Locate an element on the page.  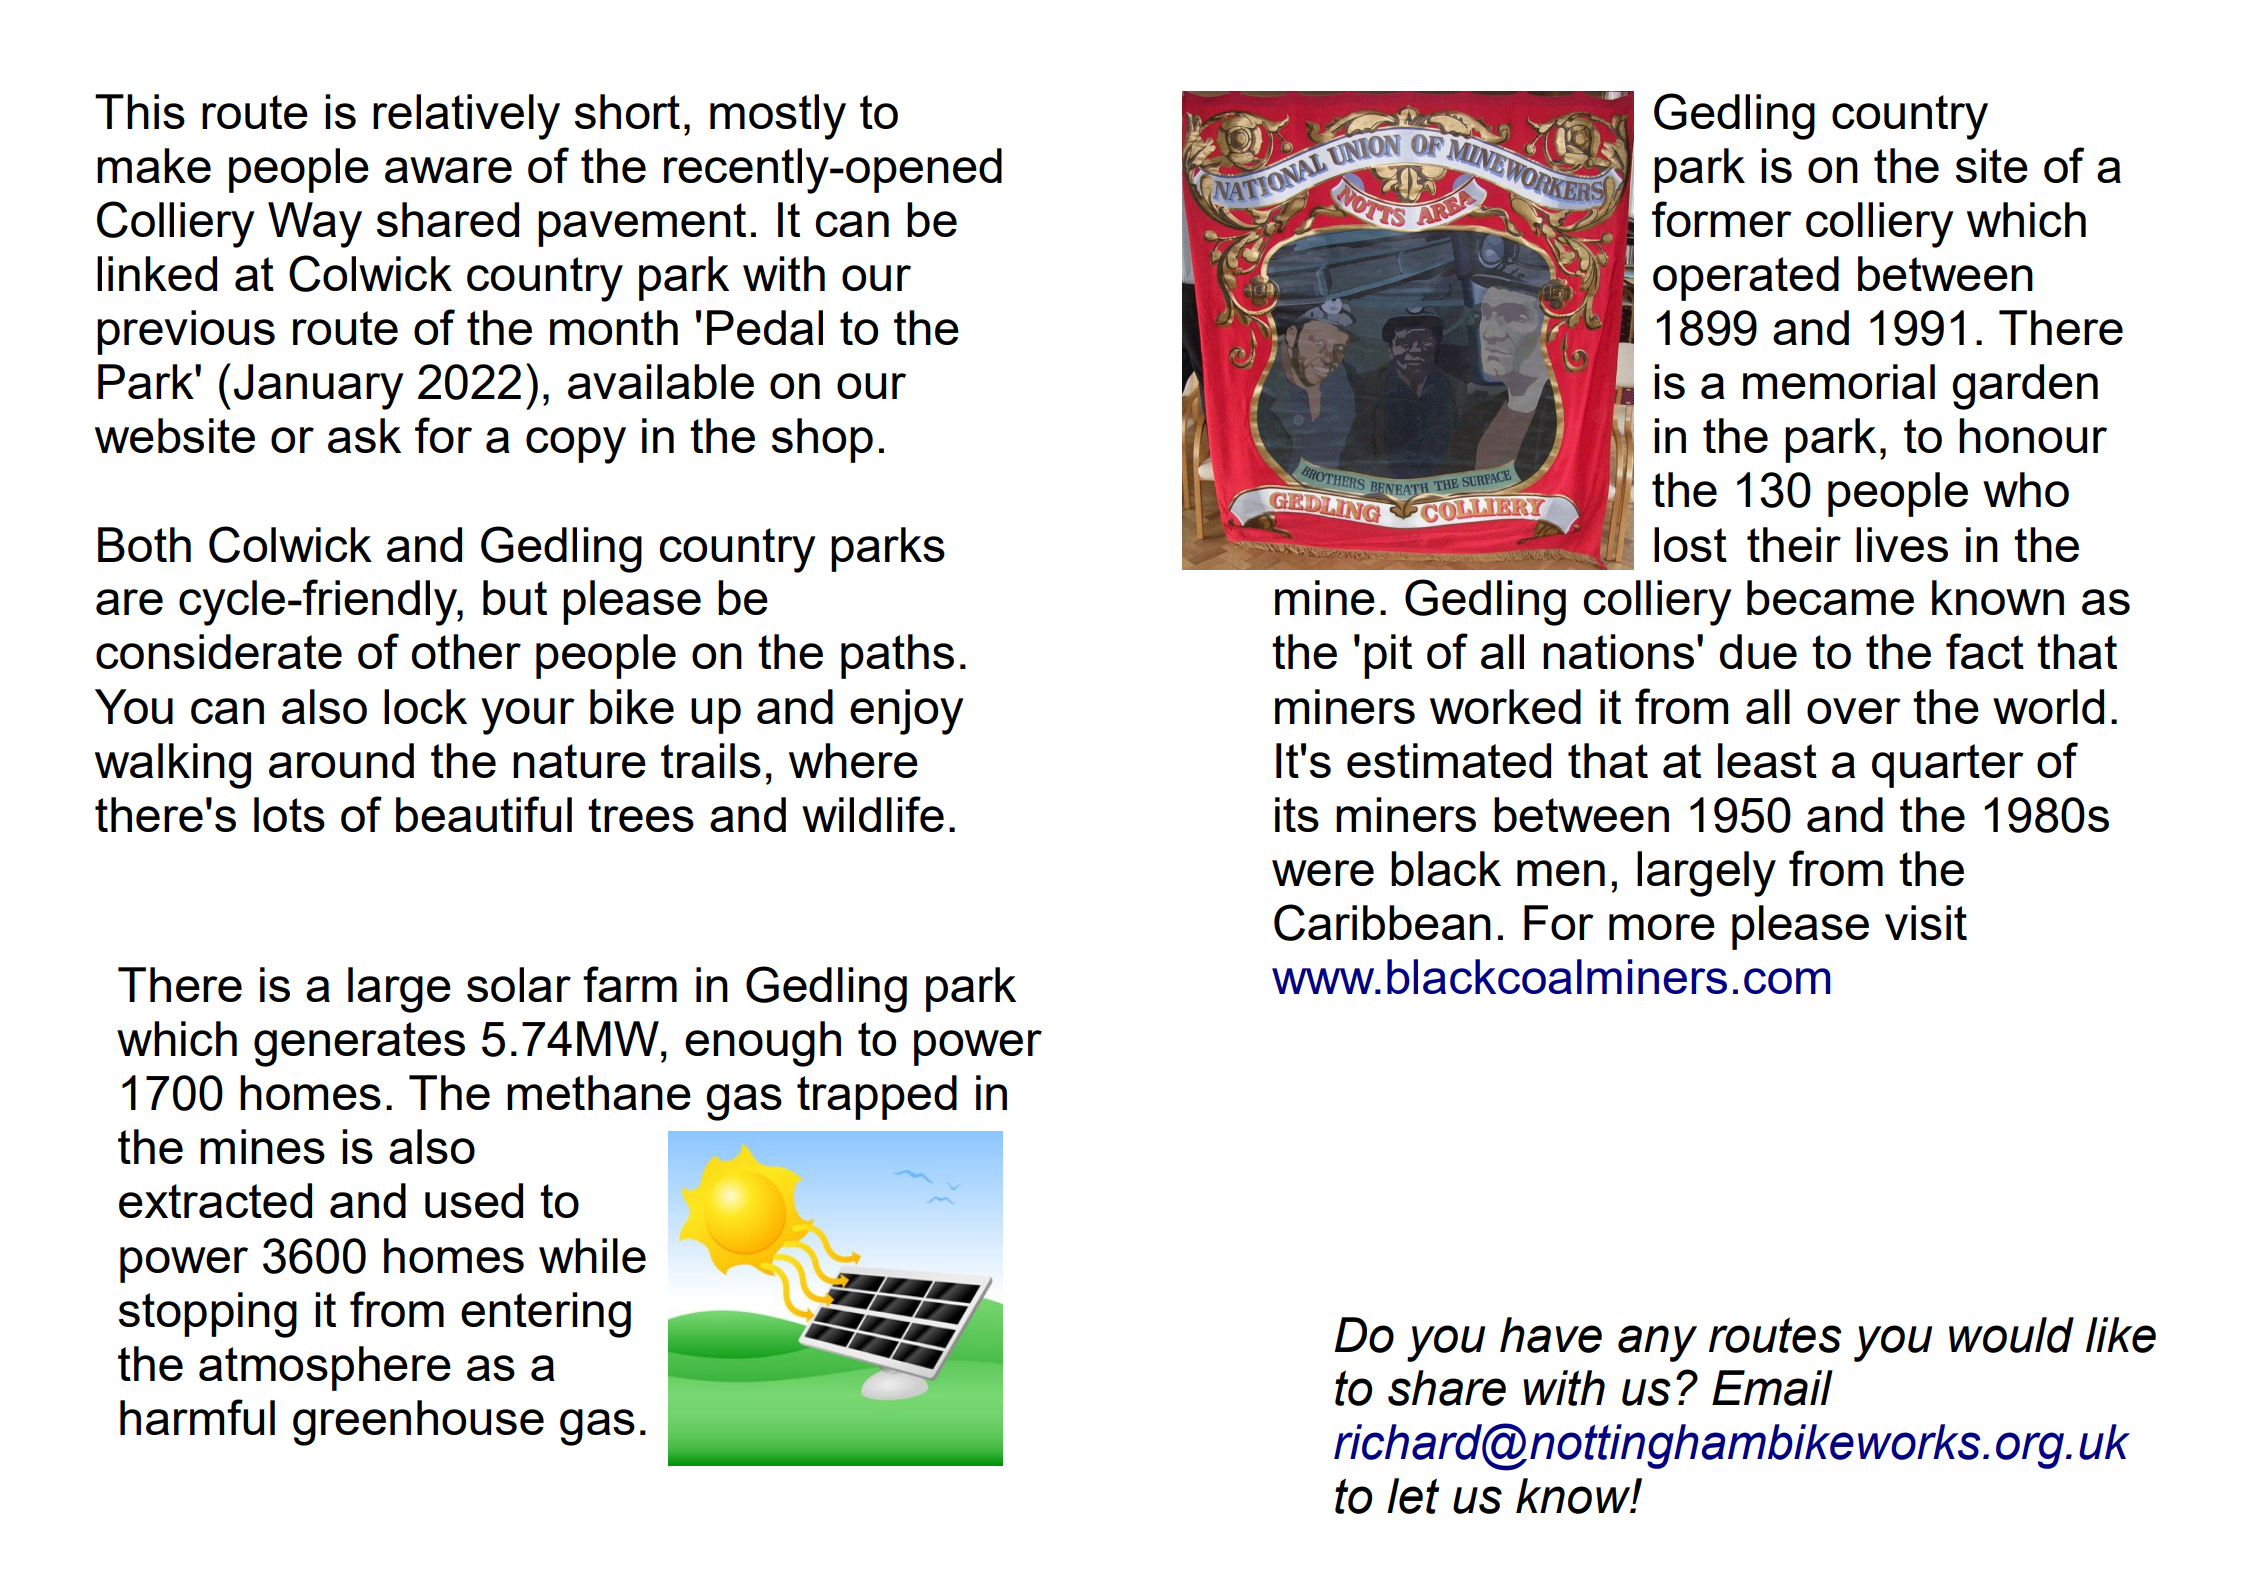
former is located at coordinates (1722, 219).
